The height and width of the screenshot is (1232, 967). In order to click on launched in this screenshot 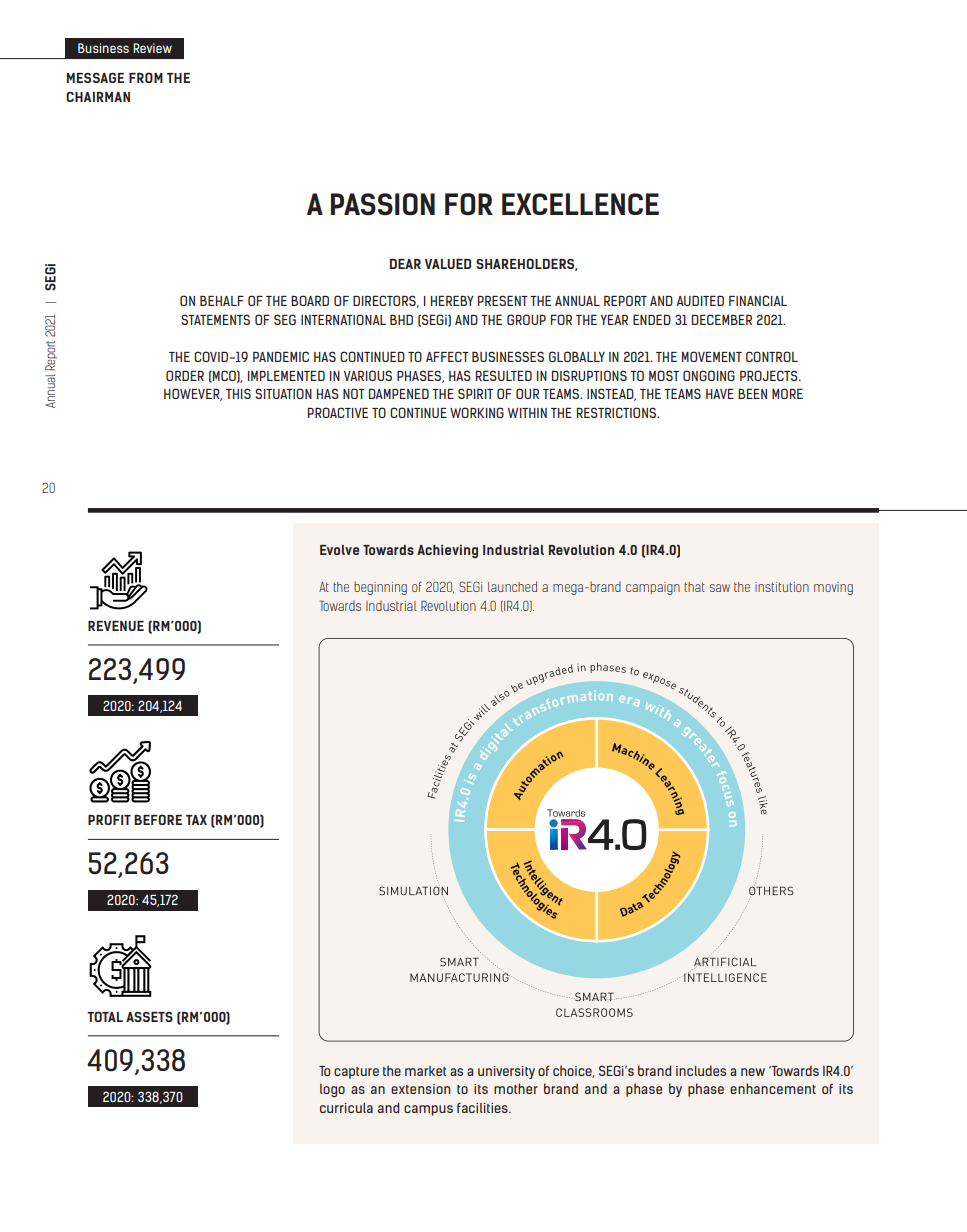, I will do `click(512, 586)`.
